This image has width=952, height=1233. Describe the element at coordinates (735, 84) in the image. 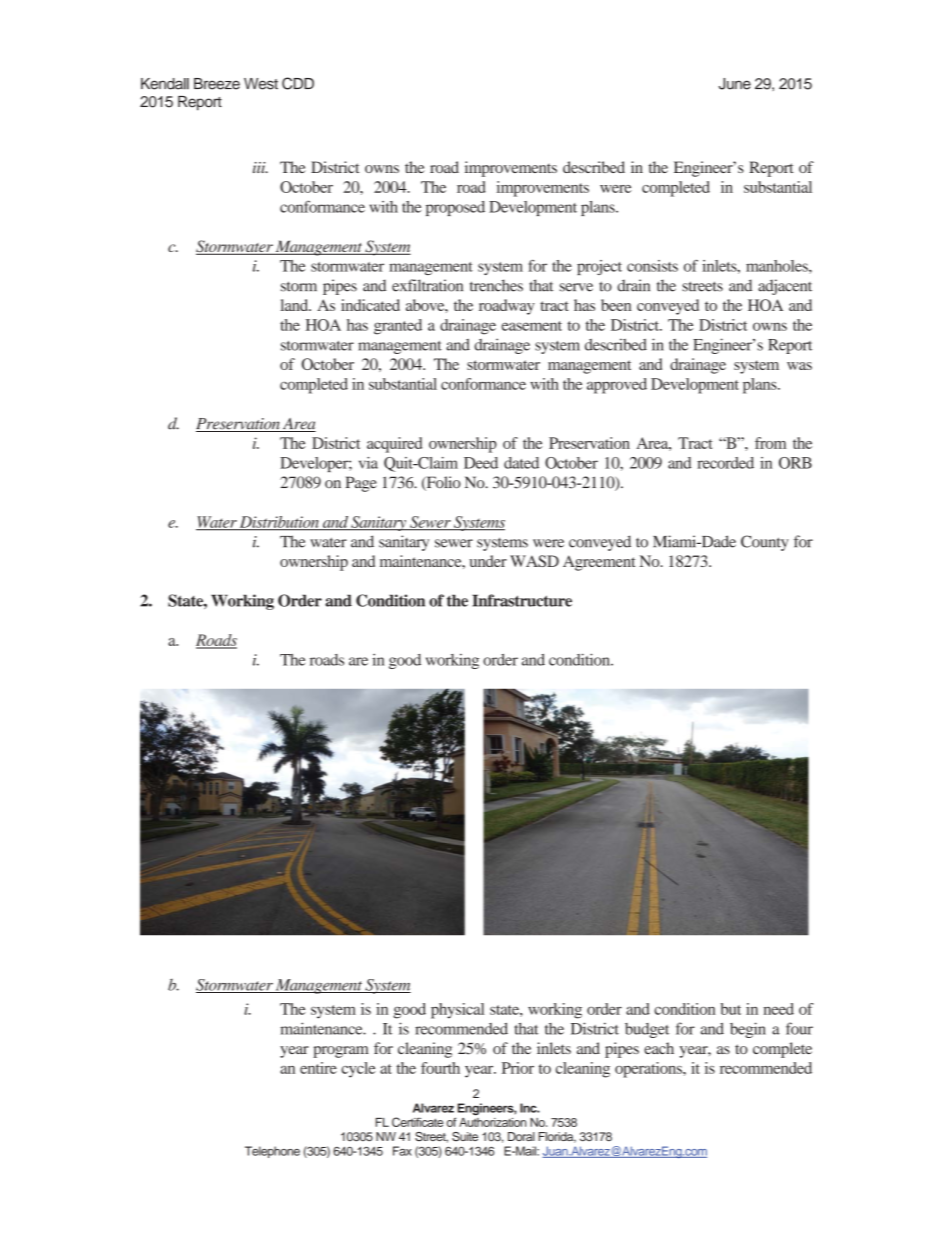

I see `June` at that location.
